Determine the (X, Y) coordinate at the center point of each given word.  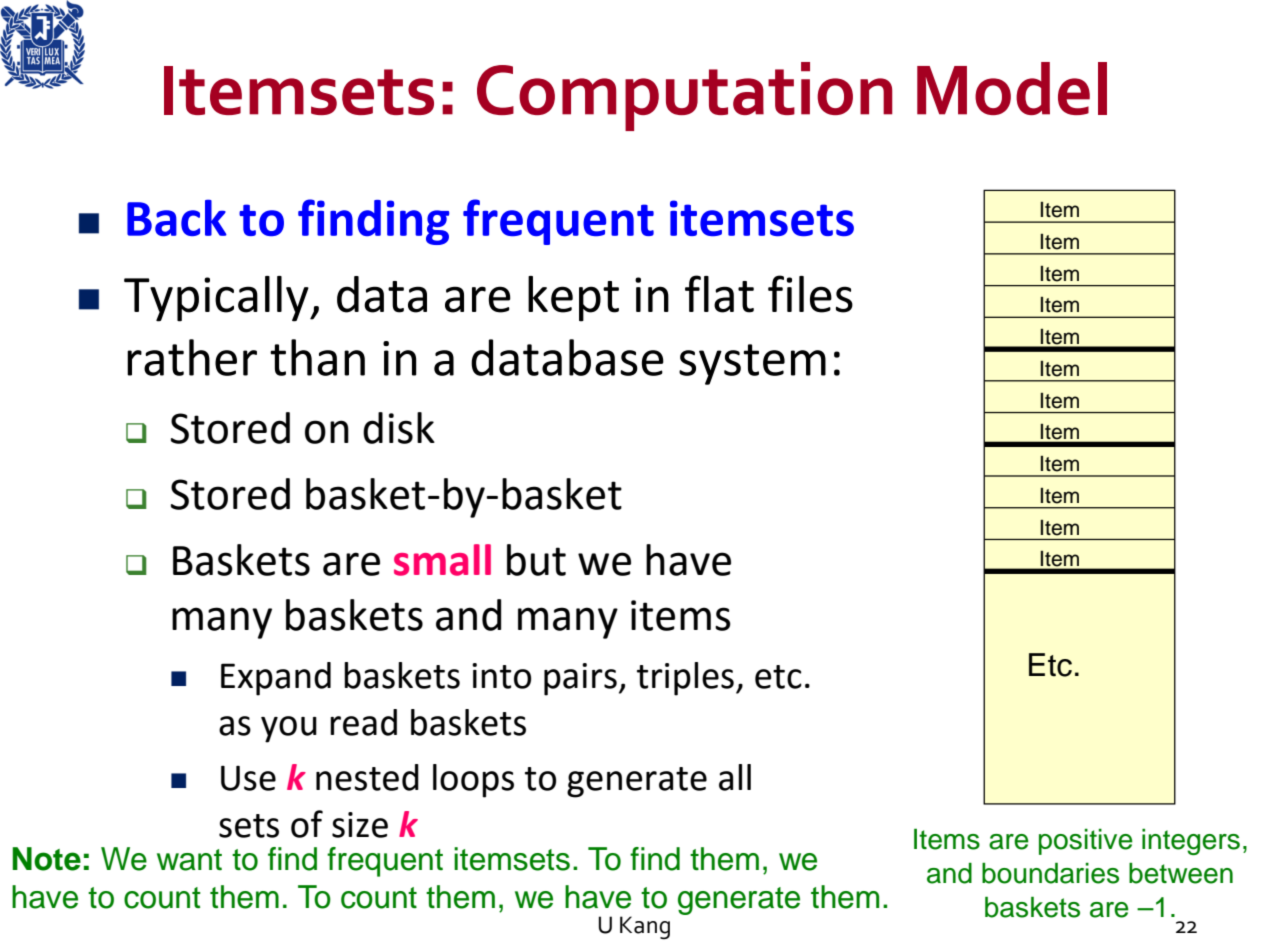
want (189, 860)
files (810, 294)
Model (1012, 88)
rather (192, 357)
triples (685, 679)
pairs (580, 679)
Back (177, 218)
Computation (685, 96)
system (752, 364)
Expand (276, 679)
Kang (645, 927)
